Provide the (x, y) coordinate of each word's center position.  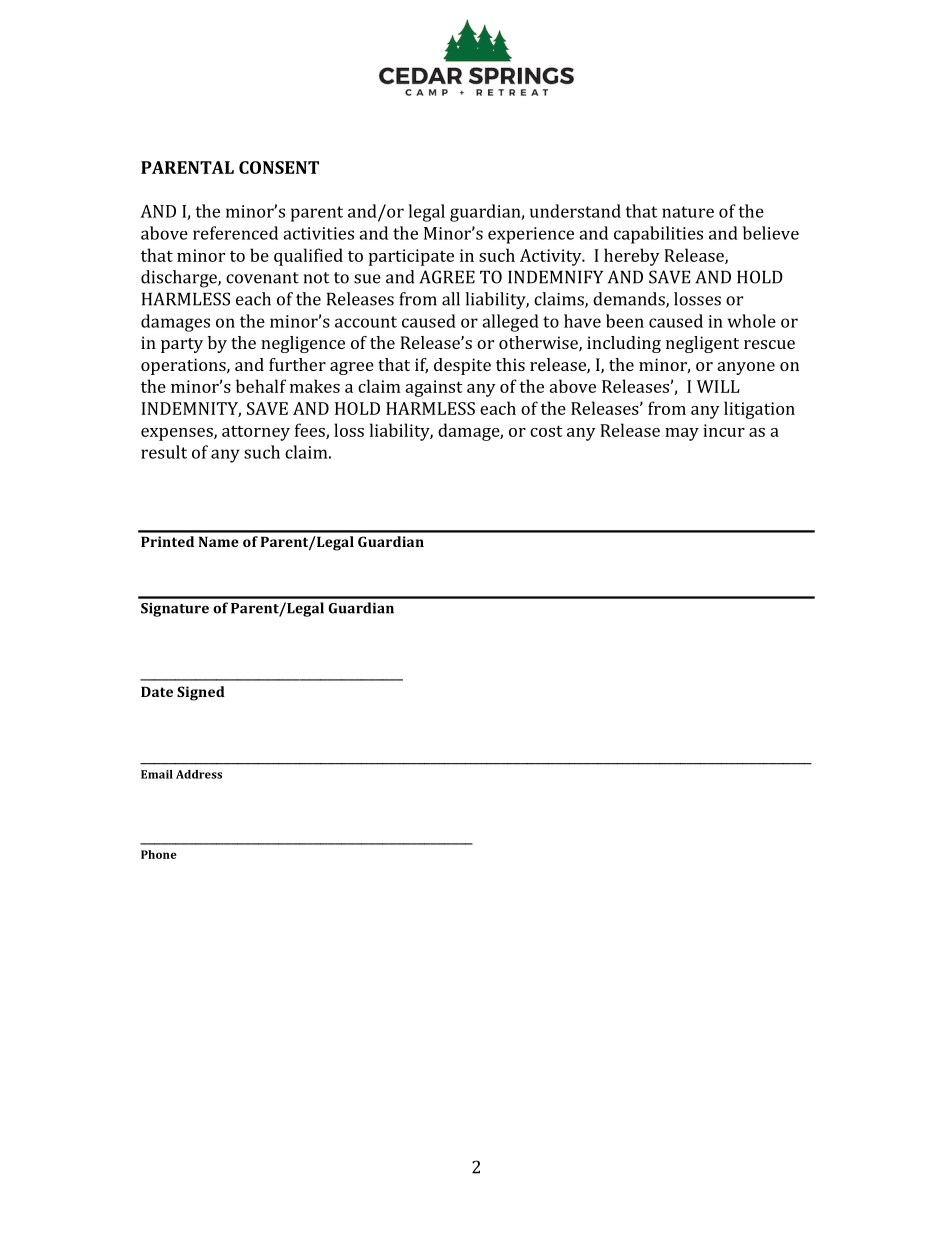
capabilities (658, 235)
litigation (759, 410)
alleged (510, 323)
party (182, 345)
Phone (159, 854)
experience (531, 235)
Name (219, 541)
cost (546, 431)
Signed (201, 693)
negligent (702, 344)
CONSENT (279, 167)
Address (199, 774)
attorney (256, 433)
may (682, 434)
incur (724, 430)
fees (311, 431)
